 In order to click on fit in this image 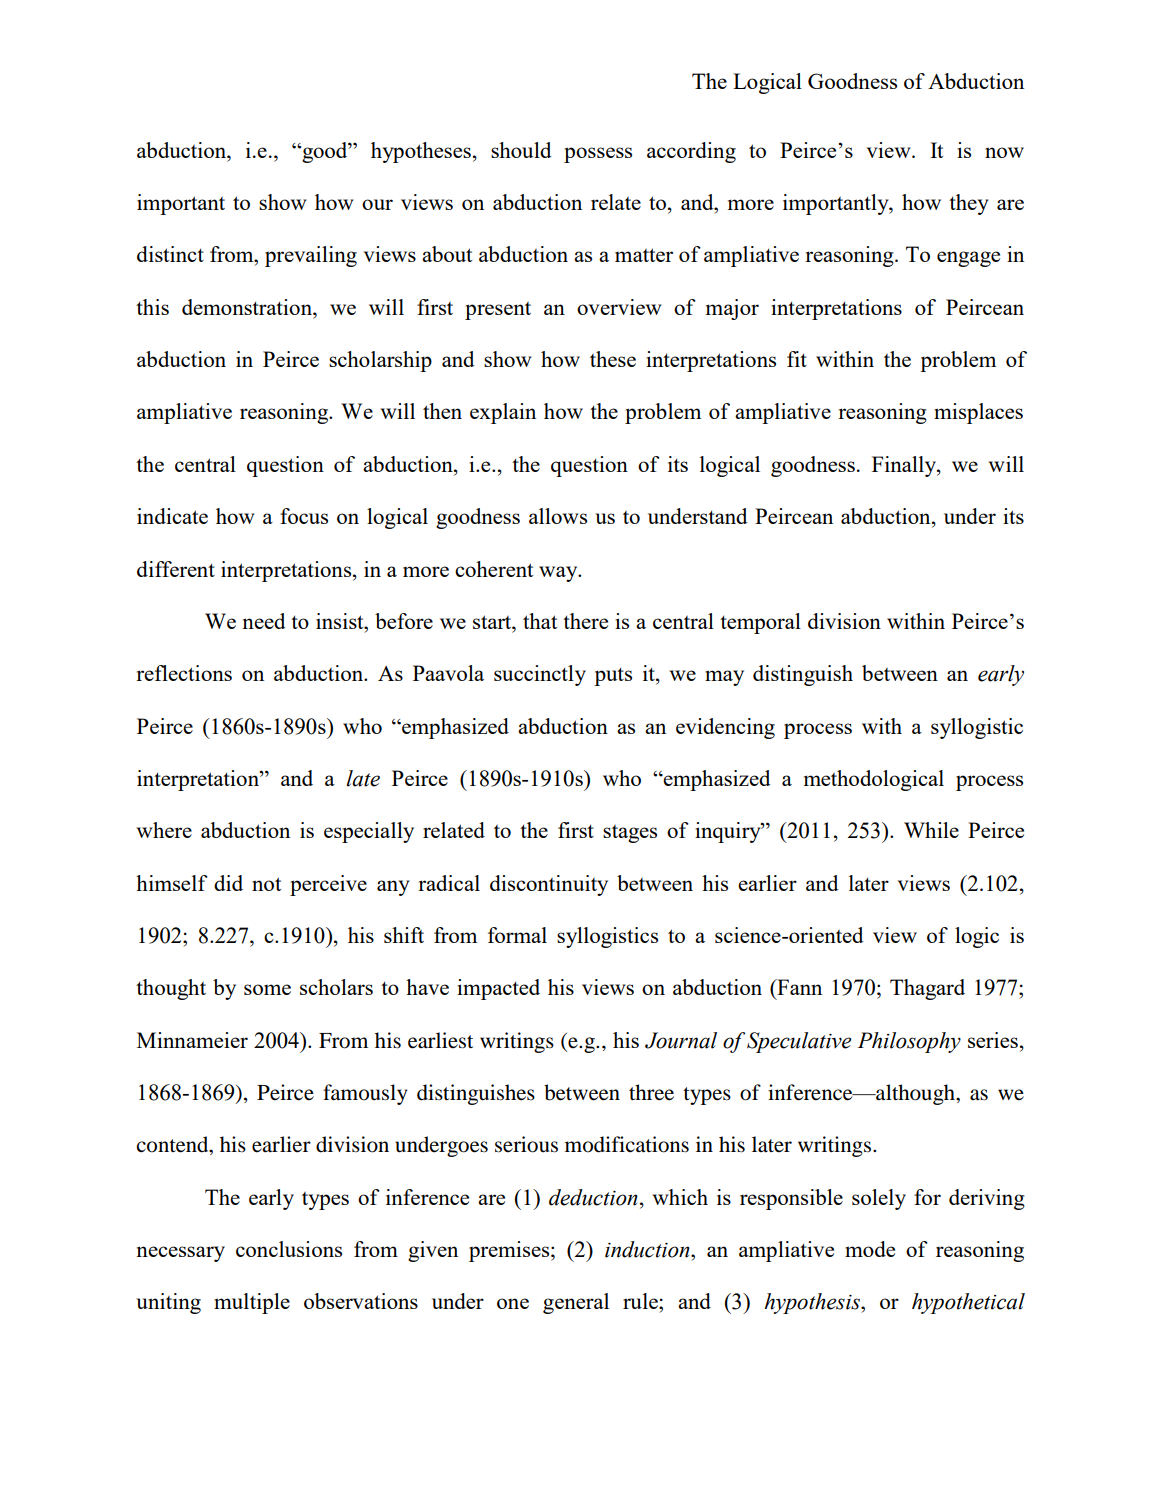, I will do `click(797, 359)`.
